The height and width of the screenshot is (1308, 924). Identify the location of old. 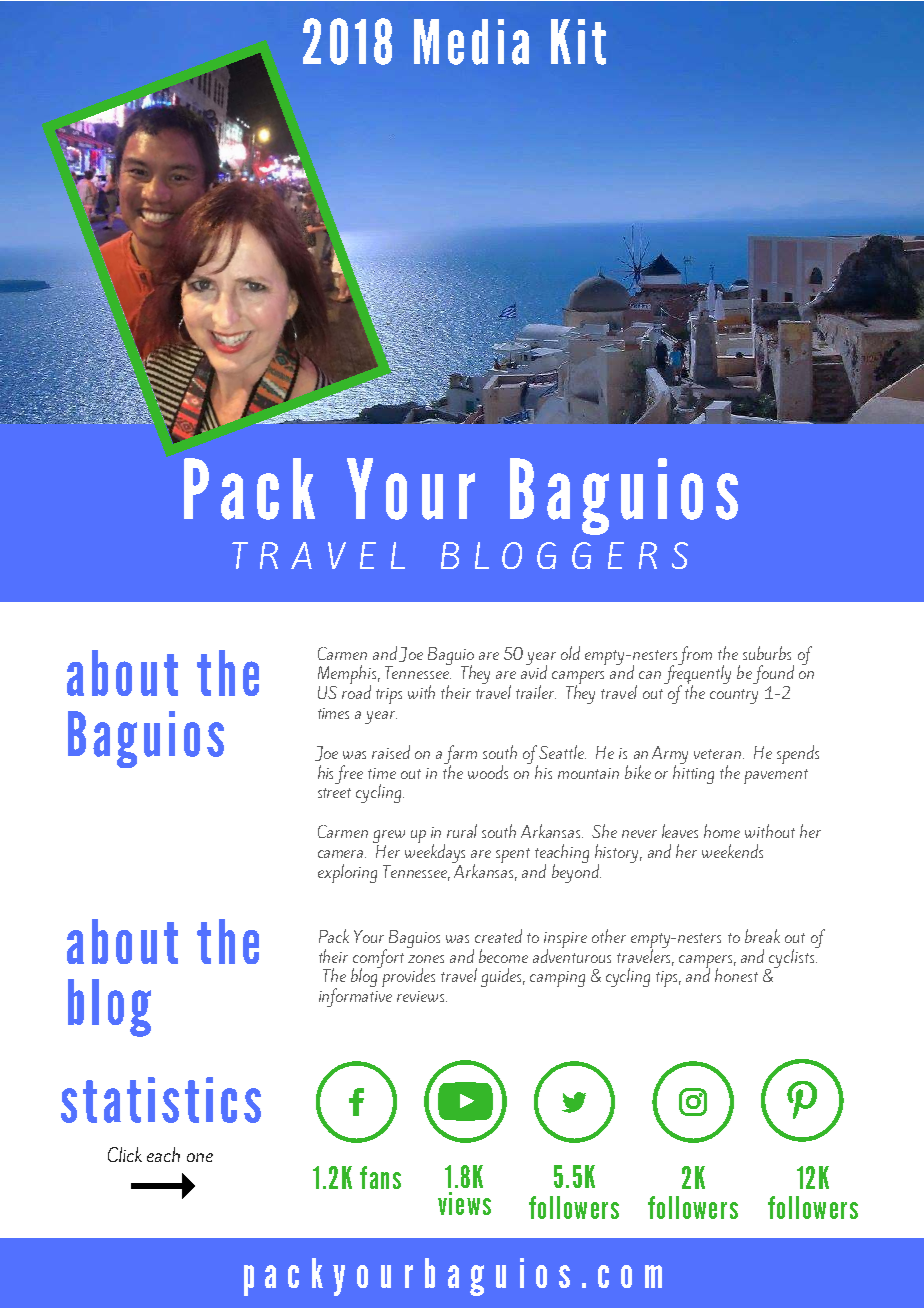
(570, 653).
